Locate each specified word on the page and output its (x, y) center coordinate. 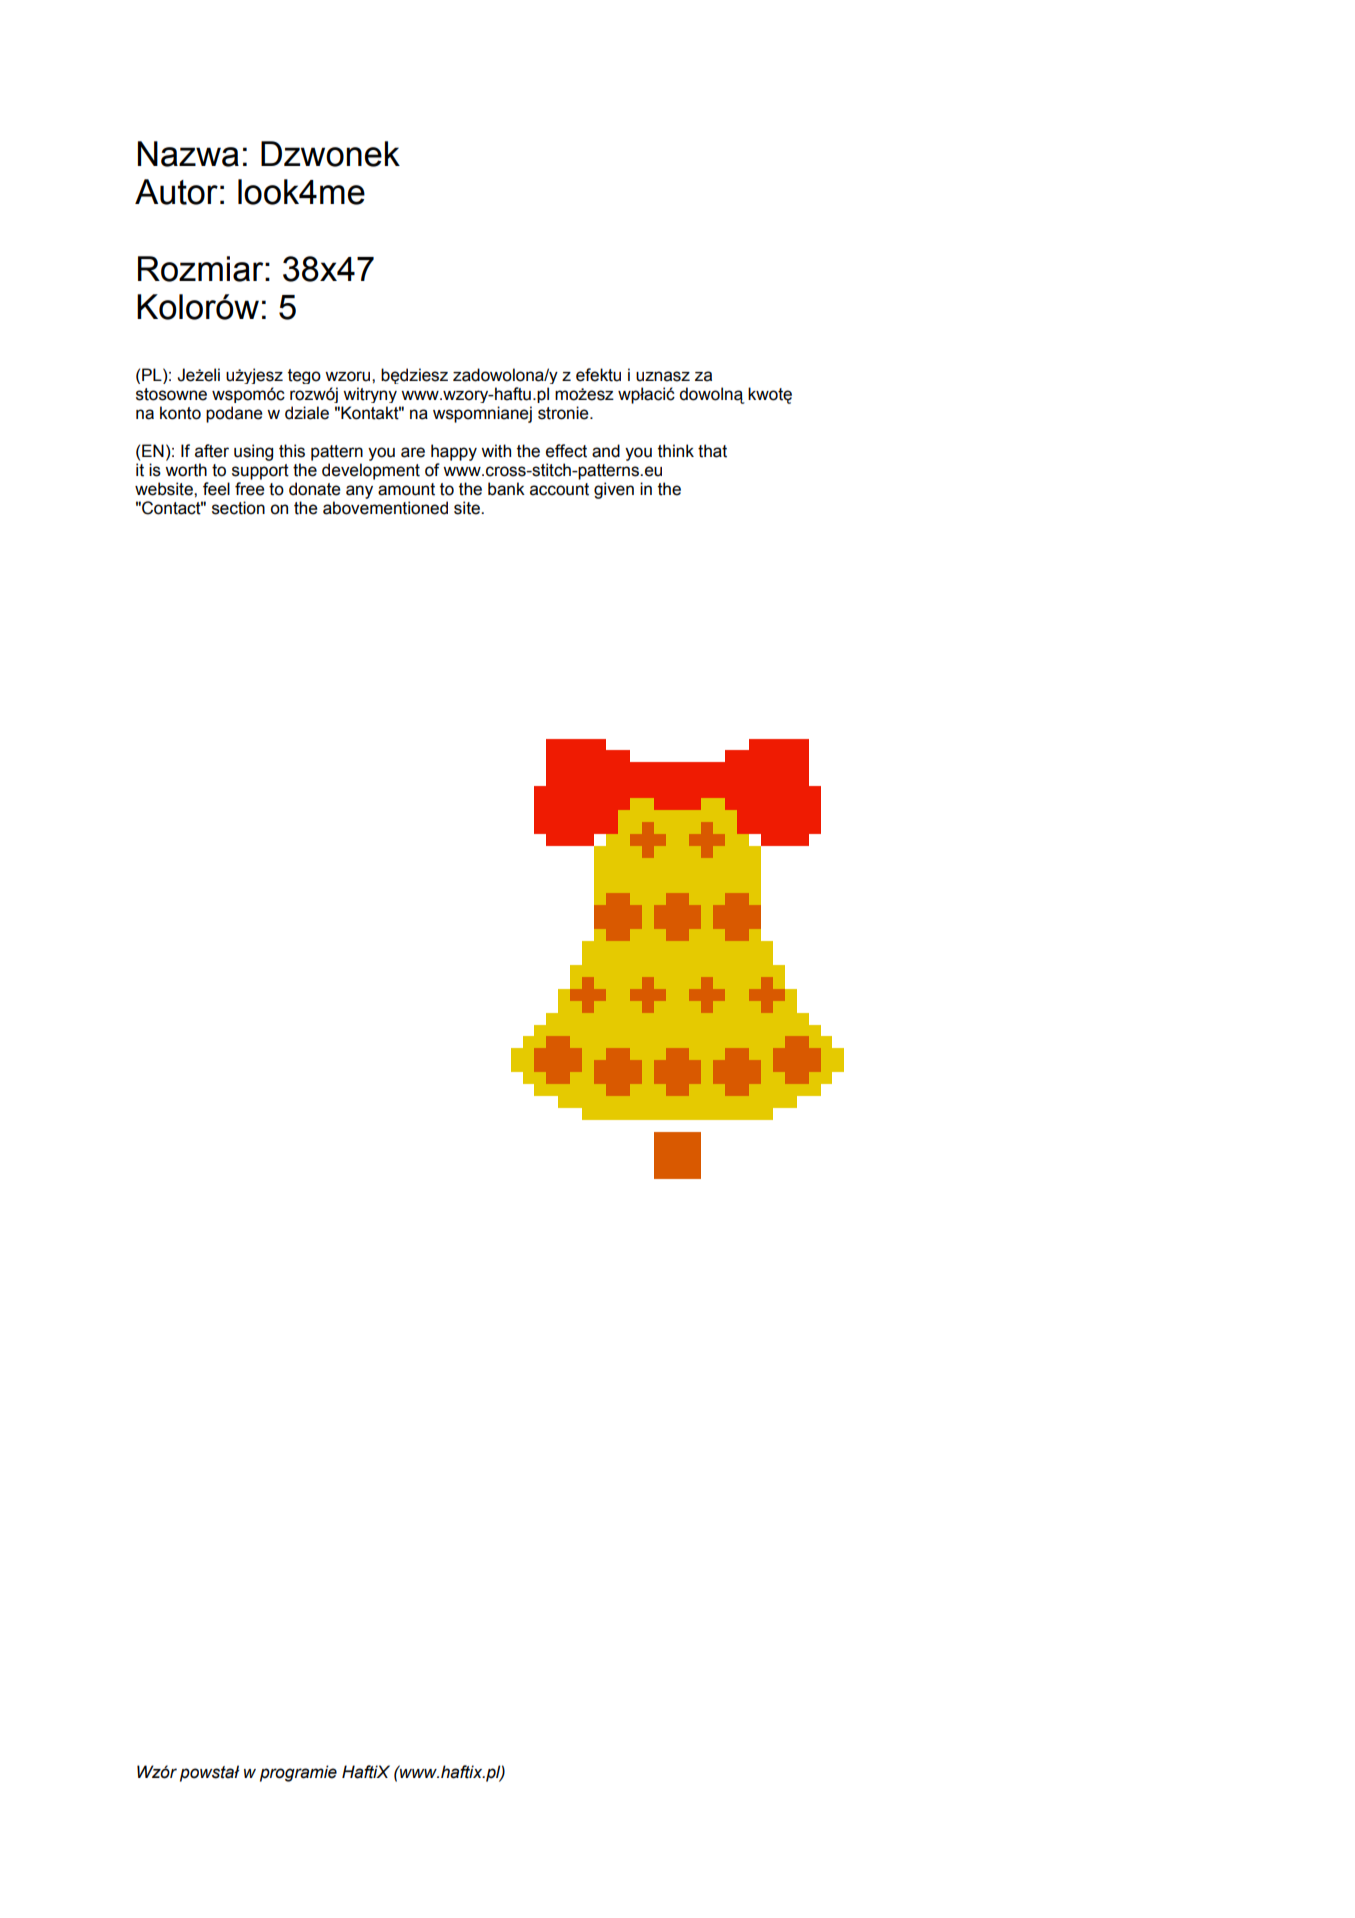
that (712, 451)
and (606, 451)
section (238, 508)
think (676, 451)
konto (180, 413)
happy (454, 452)
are (413, 452)
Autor (176, 192)
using (253, 452)
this (292, 451)
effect (566, 451)
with (496, 451)
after (212, 451)
